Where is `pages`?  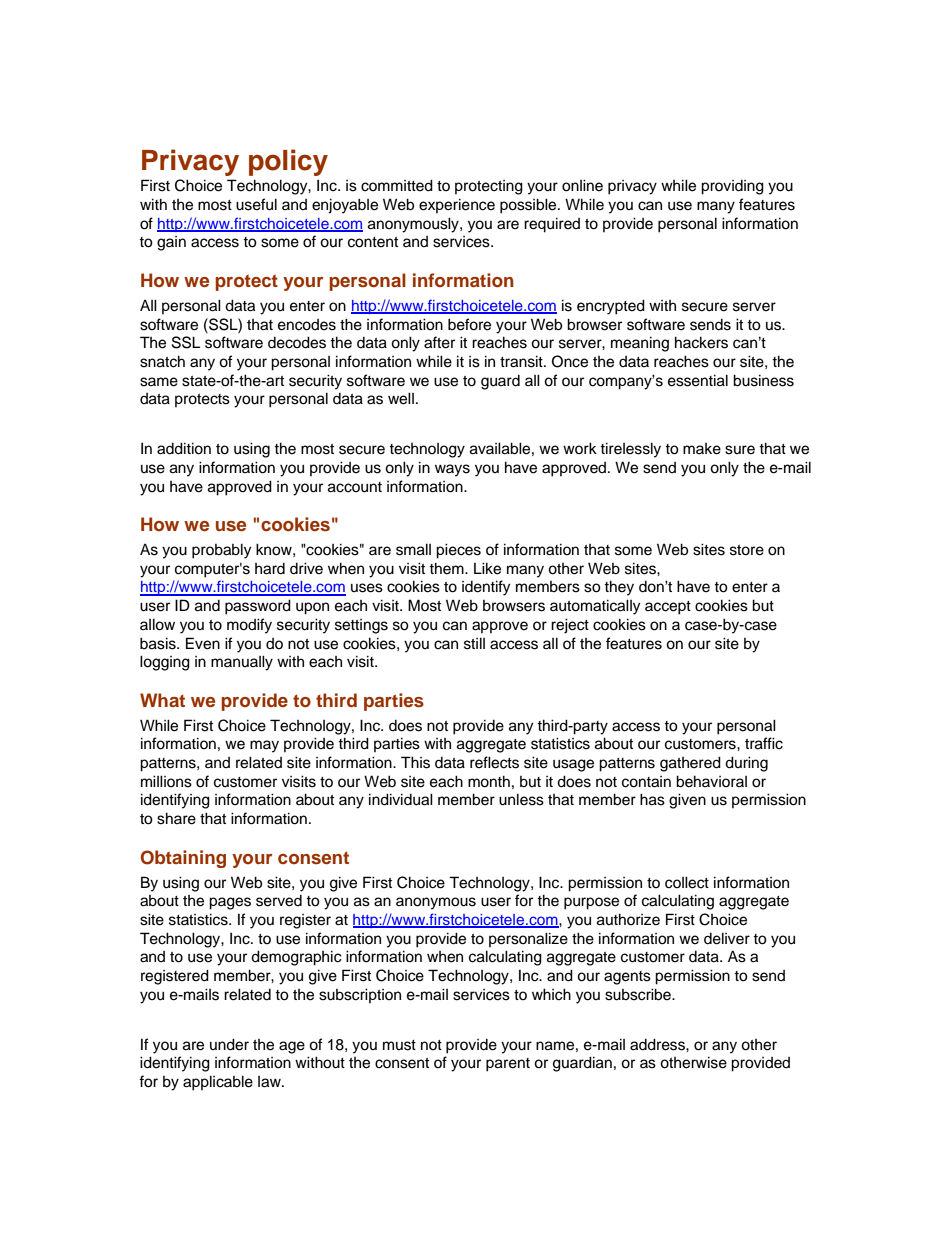 pages is located at coordinates (230, 903).
